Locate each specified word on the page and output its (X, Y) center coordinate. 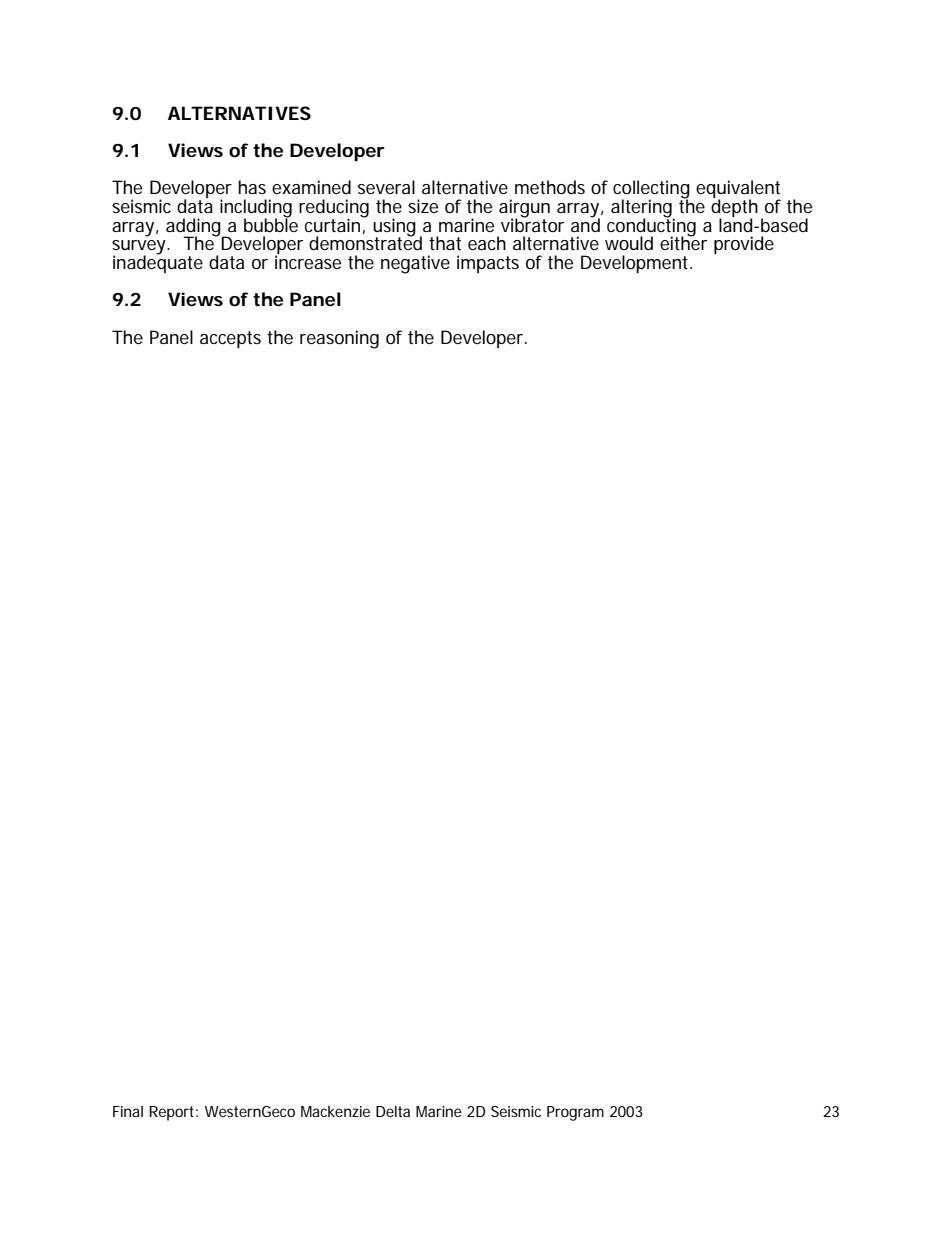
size (423, 206)
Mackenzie (335, 1111)
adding (194, 228)
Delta (393, 1111)
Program (575, 1113)
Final (128, 1111)
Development (636, 264)
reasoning (339, 339)
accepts (230, 339)
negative (415, 264)
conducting (651, 227)
